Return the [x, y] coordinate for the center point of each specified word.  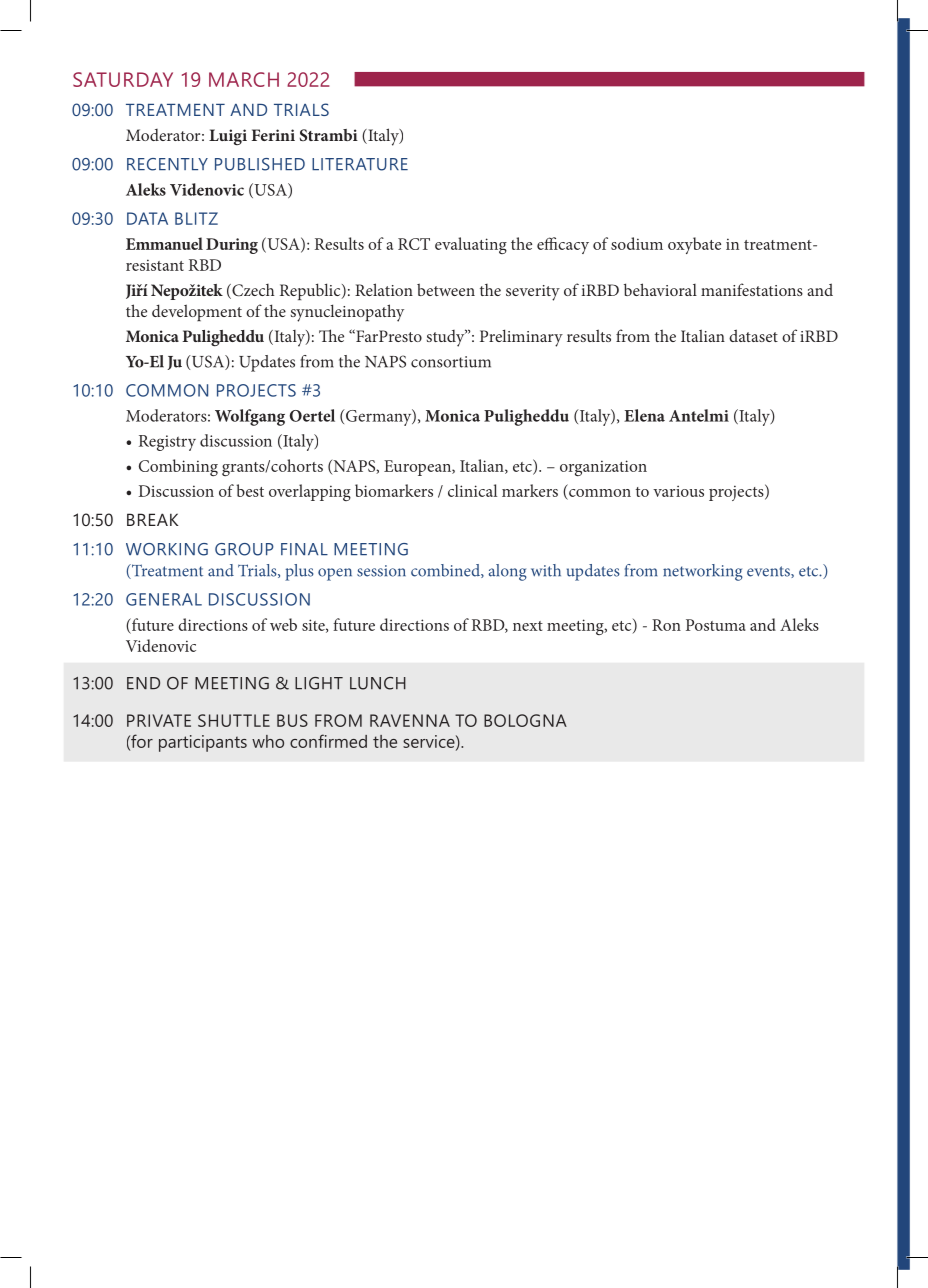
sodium [637, 243]
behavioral [660, 289]
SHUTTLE [234, 720]
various [678, 491]
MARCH [244, 79]
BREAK [152, 519]
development [197, 312]
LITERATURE [360, 164]
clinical [472, 490]
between [446, 289]
